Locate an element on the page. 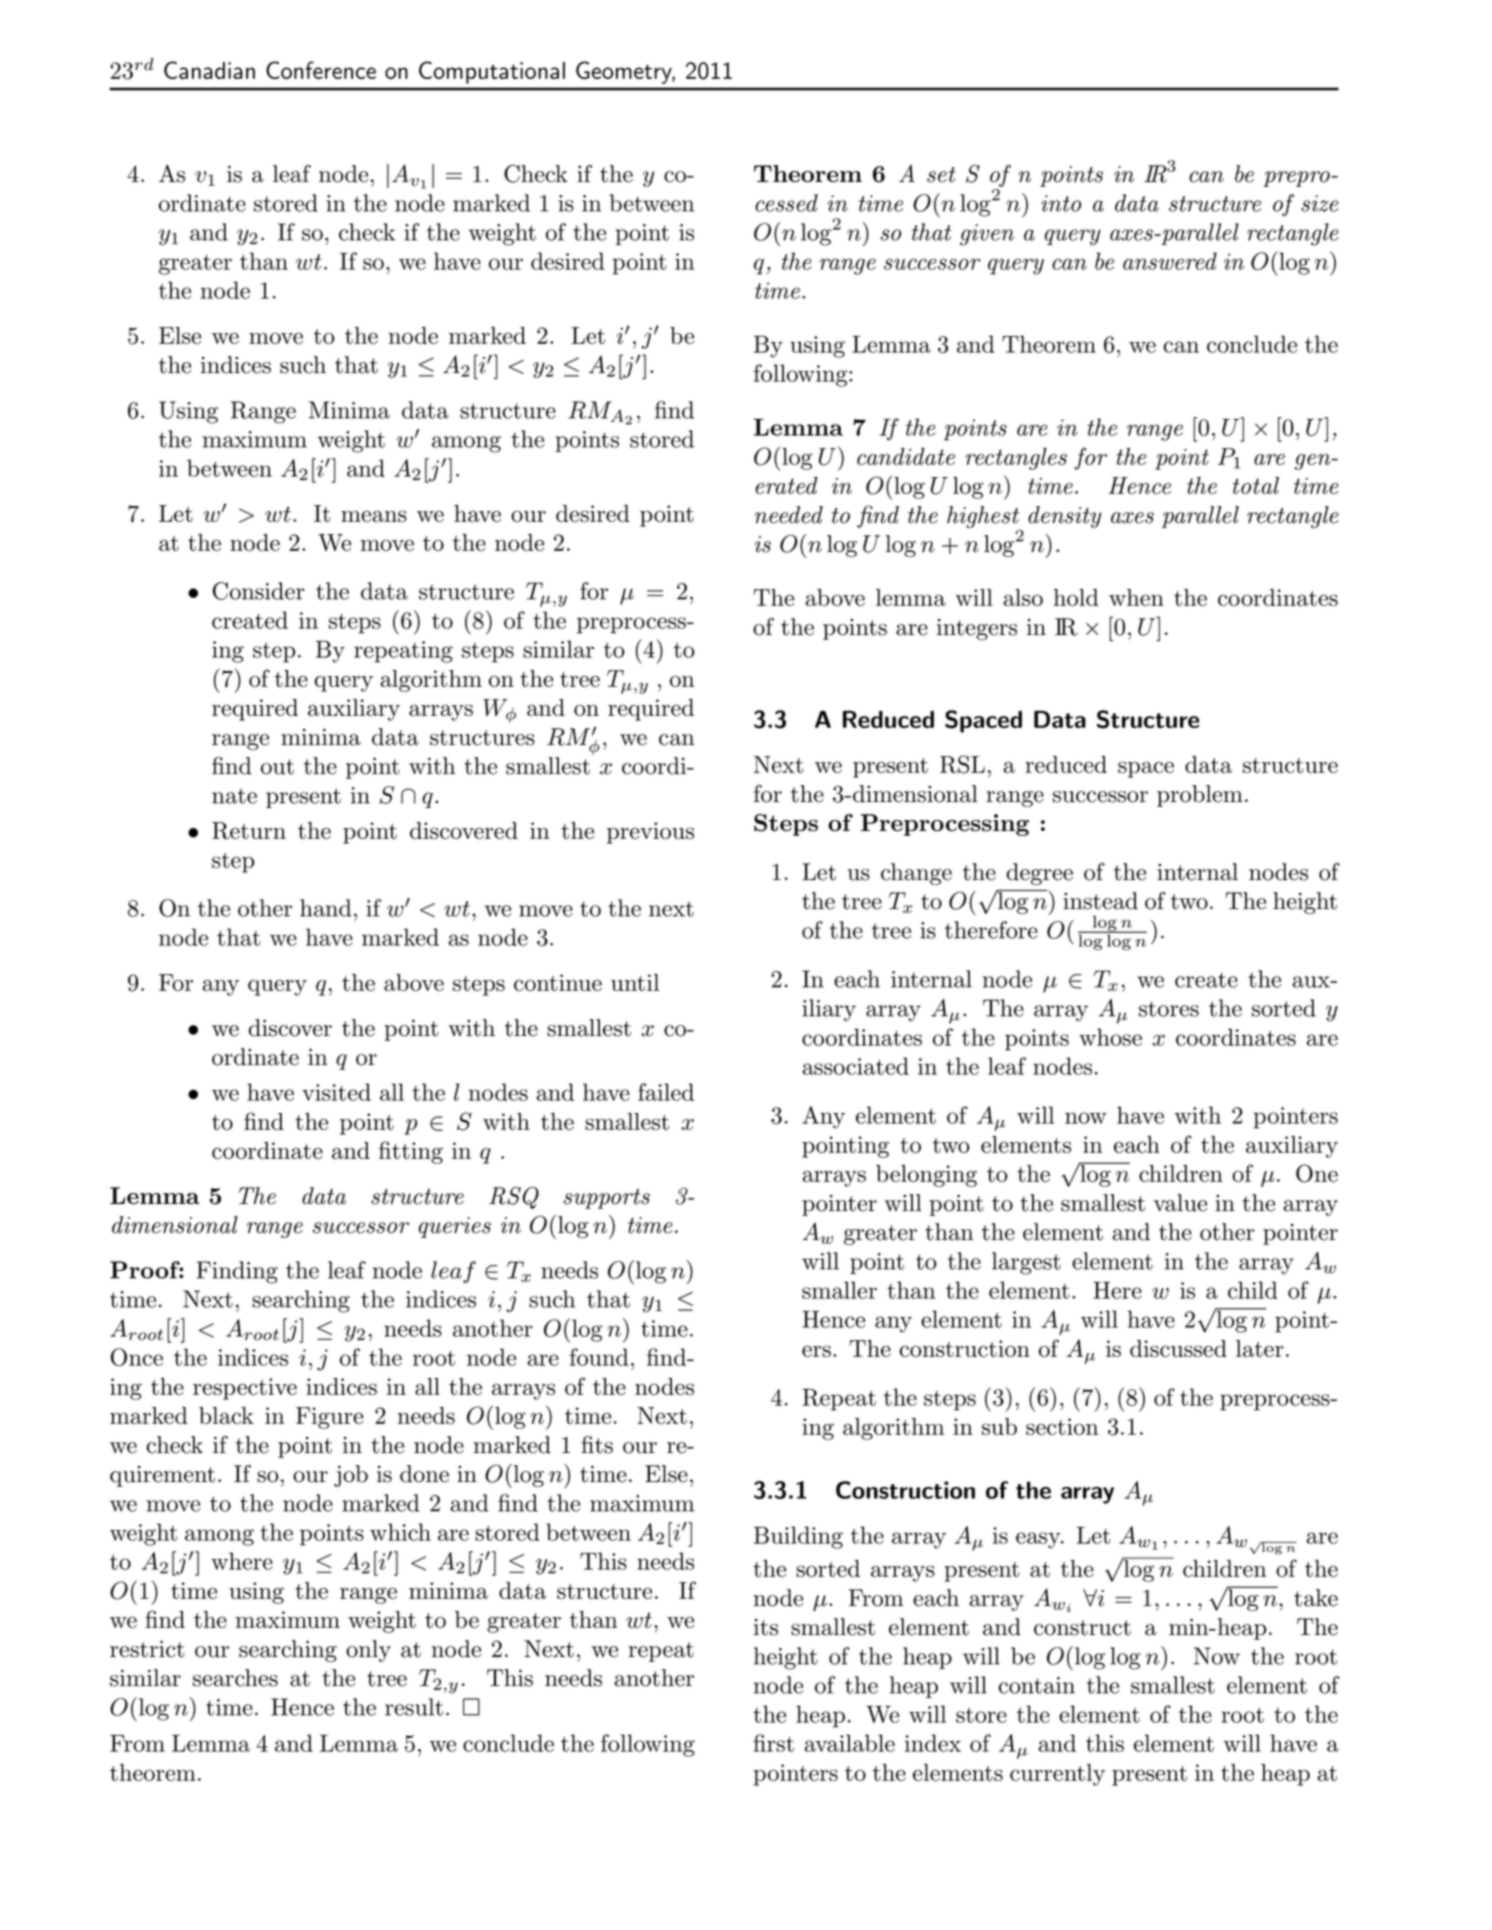 The height and width of the document is (1930, 1492). supports is located at coordinates (607, 1199).
